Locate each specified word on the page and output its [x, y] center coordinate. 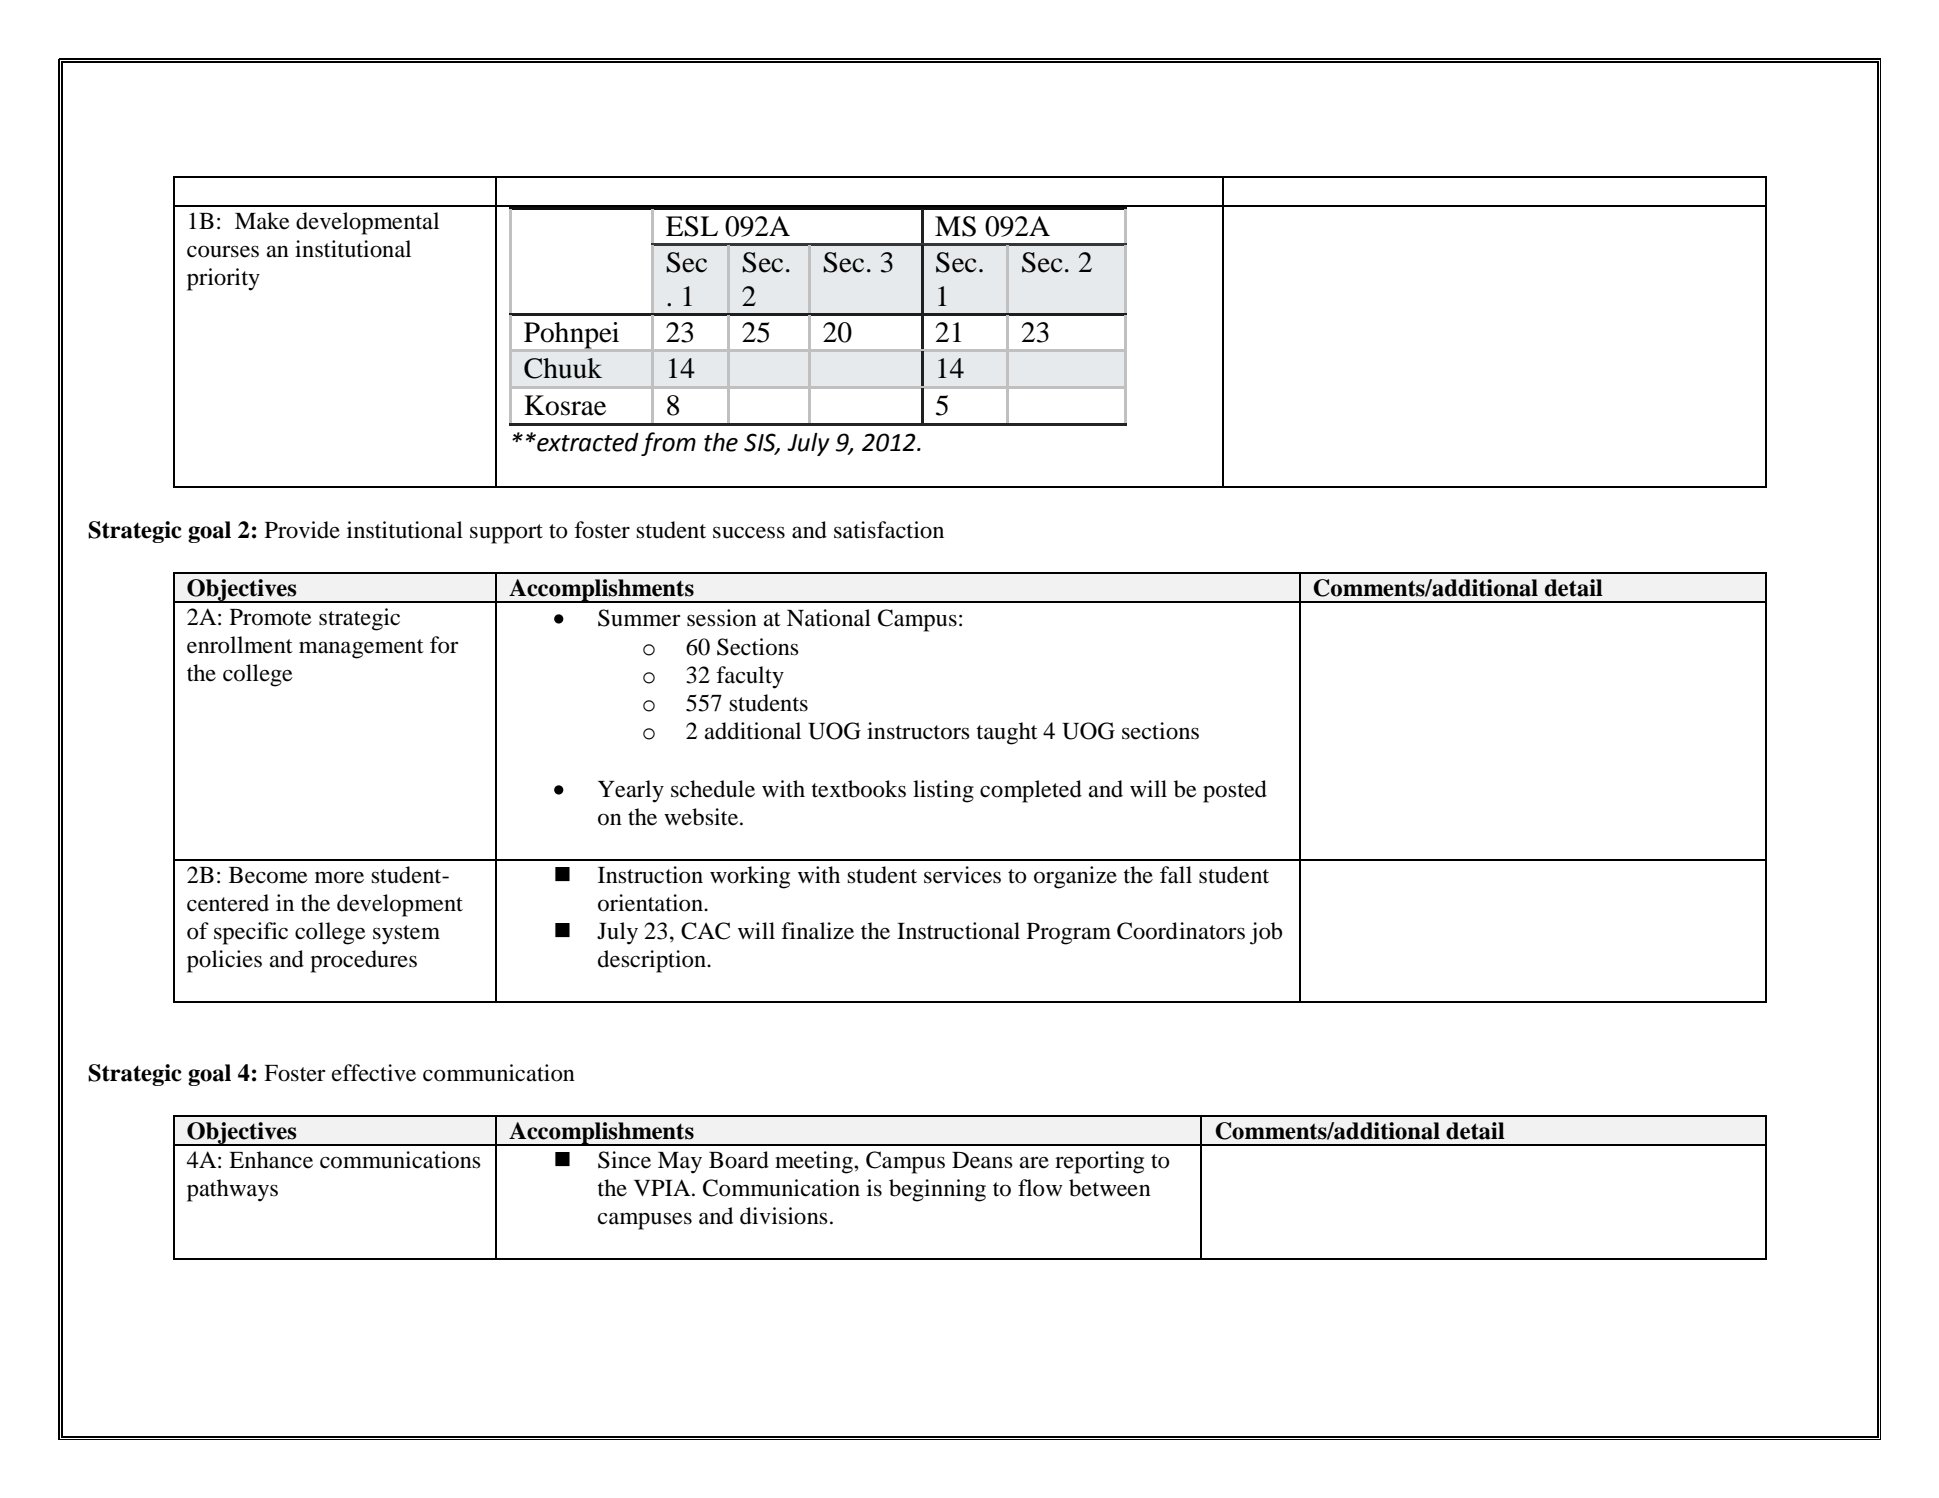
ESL [692, 226]
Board [739, 1160]
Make [262, 221]
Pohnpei [572, 336]
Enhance [271, 1160]
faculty [750, 677]
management [361, 649]
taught [1007, 733]
